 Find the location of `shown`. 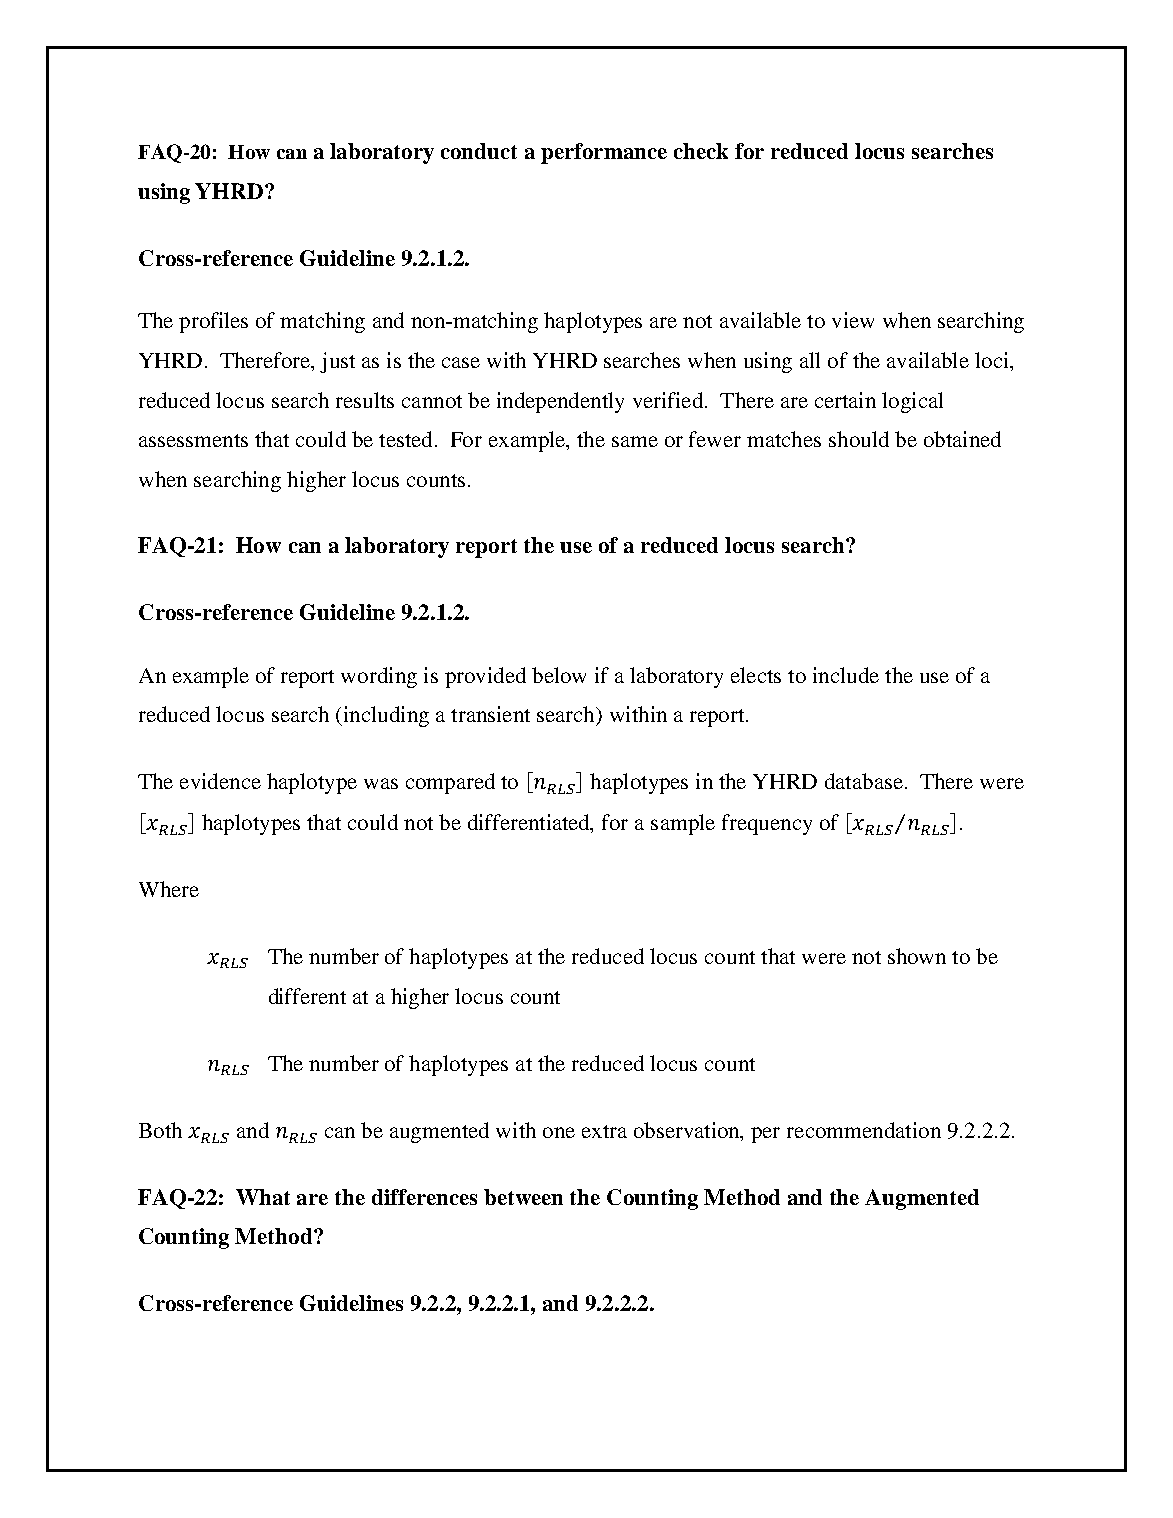

shown is located at coordinates (917, 956).
